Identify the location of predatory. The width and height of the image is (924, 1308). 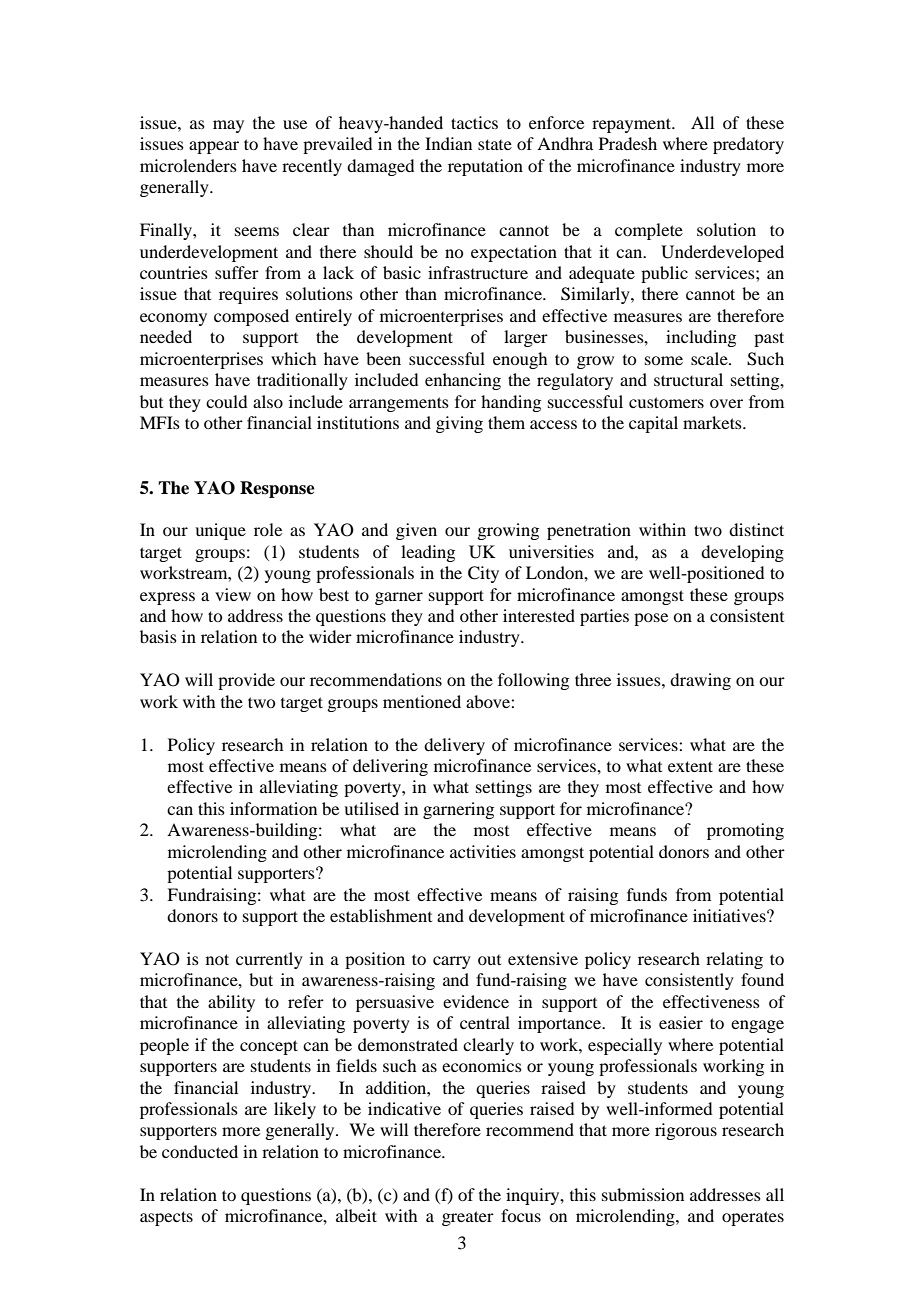
(748, 145).
